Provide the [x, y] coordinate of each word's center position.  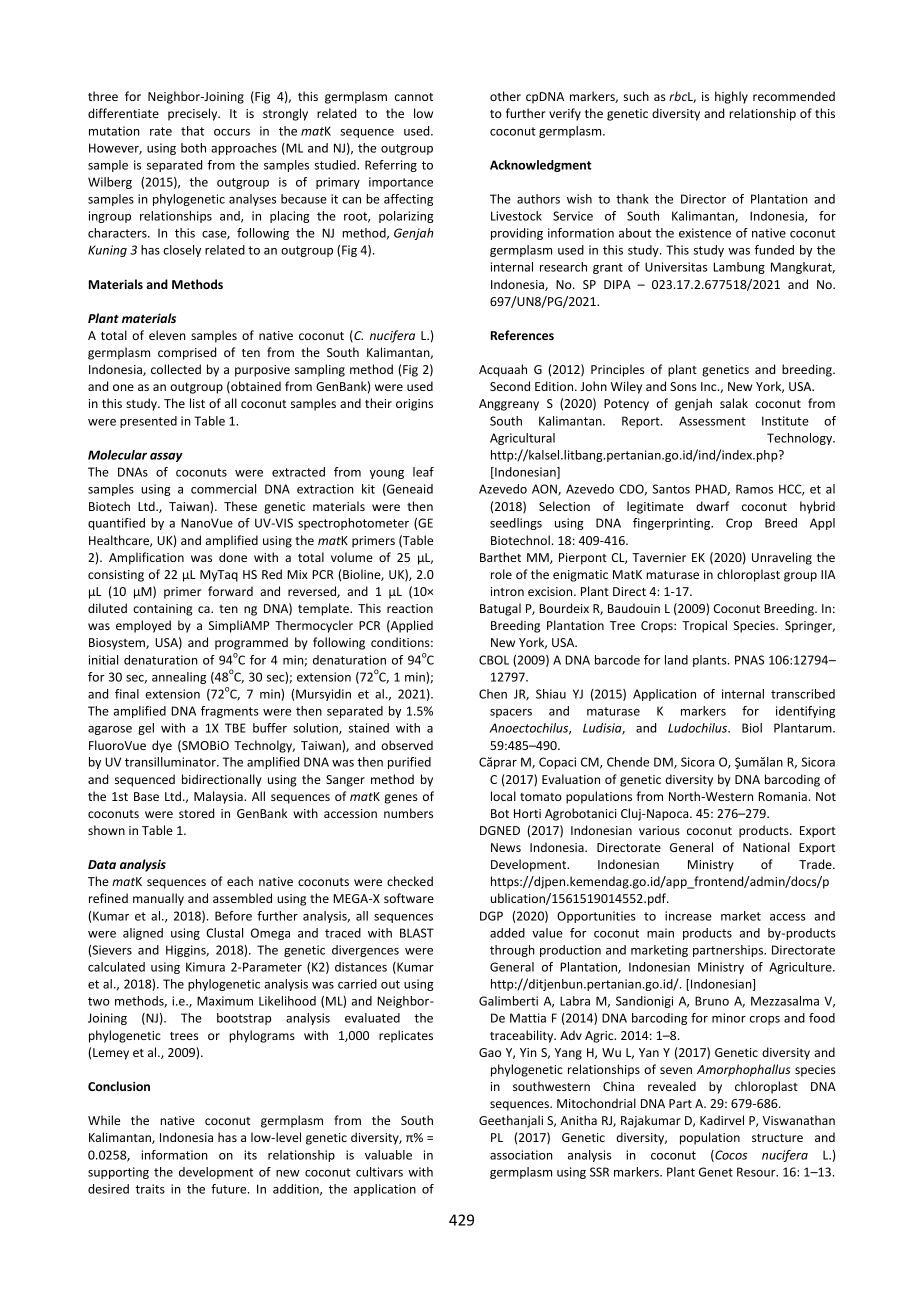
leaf [423, 472]
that [192, 131]
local [503, 796]
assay [166, 457]
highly [731, 97]
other [505, 96]
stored [196, 813]
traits [150, 1189]
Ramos [754, 489]
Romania [782, 796]
